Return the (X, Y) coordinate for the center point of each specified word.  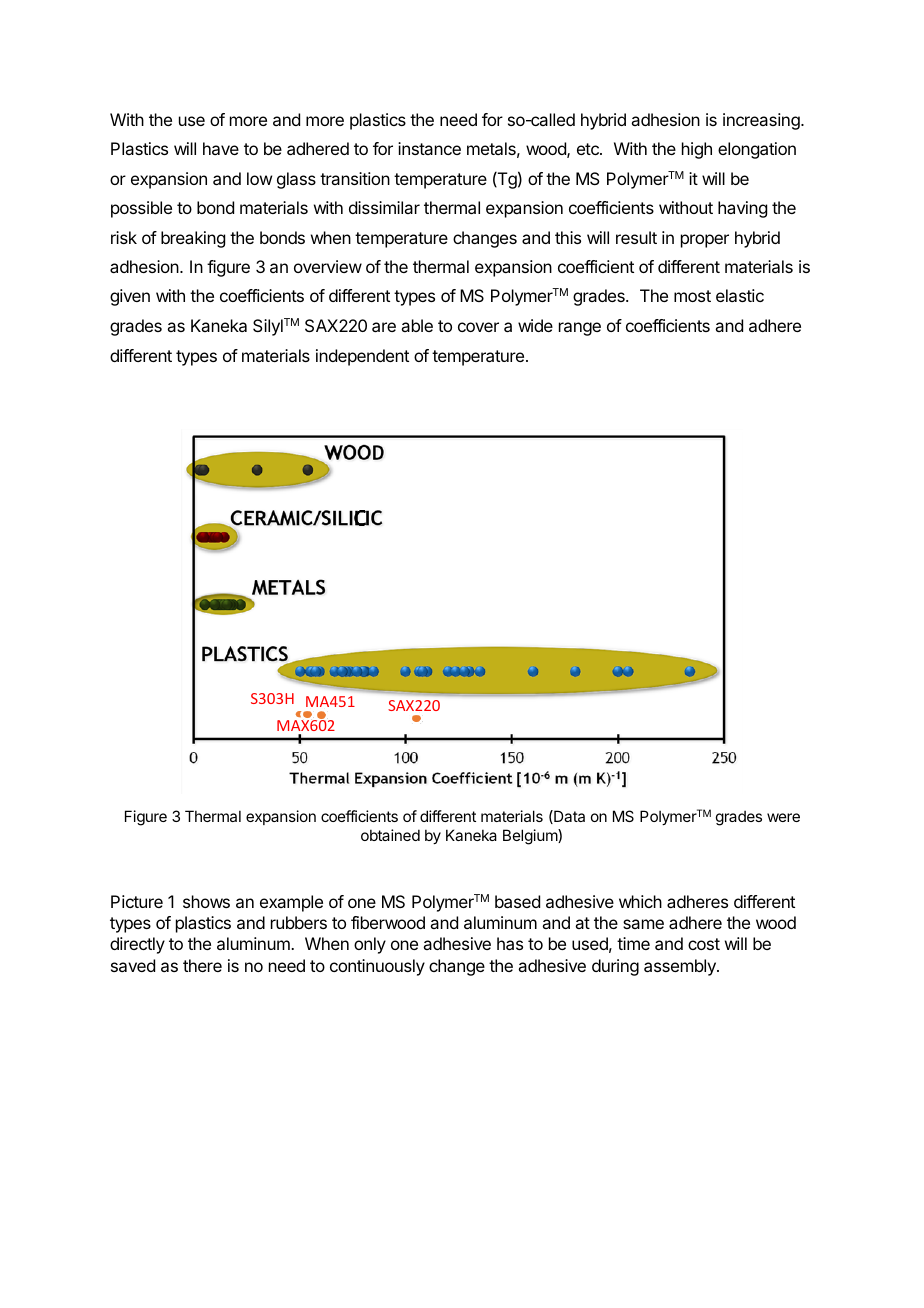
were (783, 817)
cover (478, 327)
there (202, 965)
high (697, 150)
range (580, 329)
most (692, 296)
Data (568, 817)
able (417, 325)
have (221, 148)
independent (362, 357)
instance (429, 148)
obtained (390, 835)
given (130, 297)
